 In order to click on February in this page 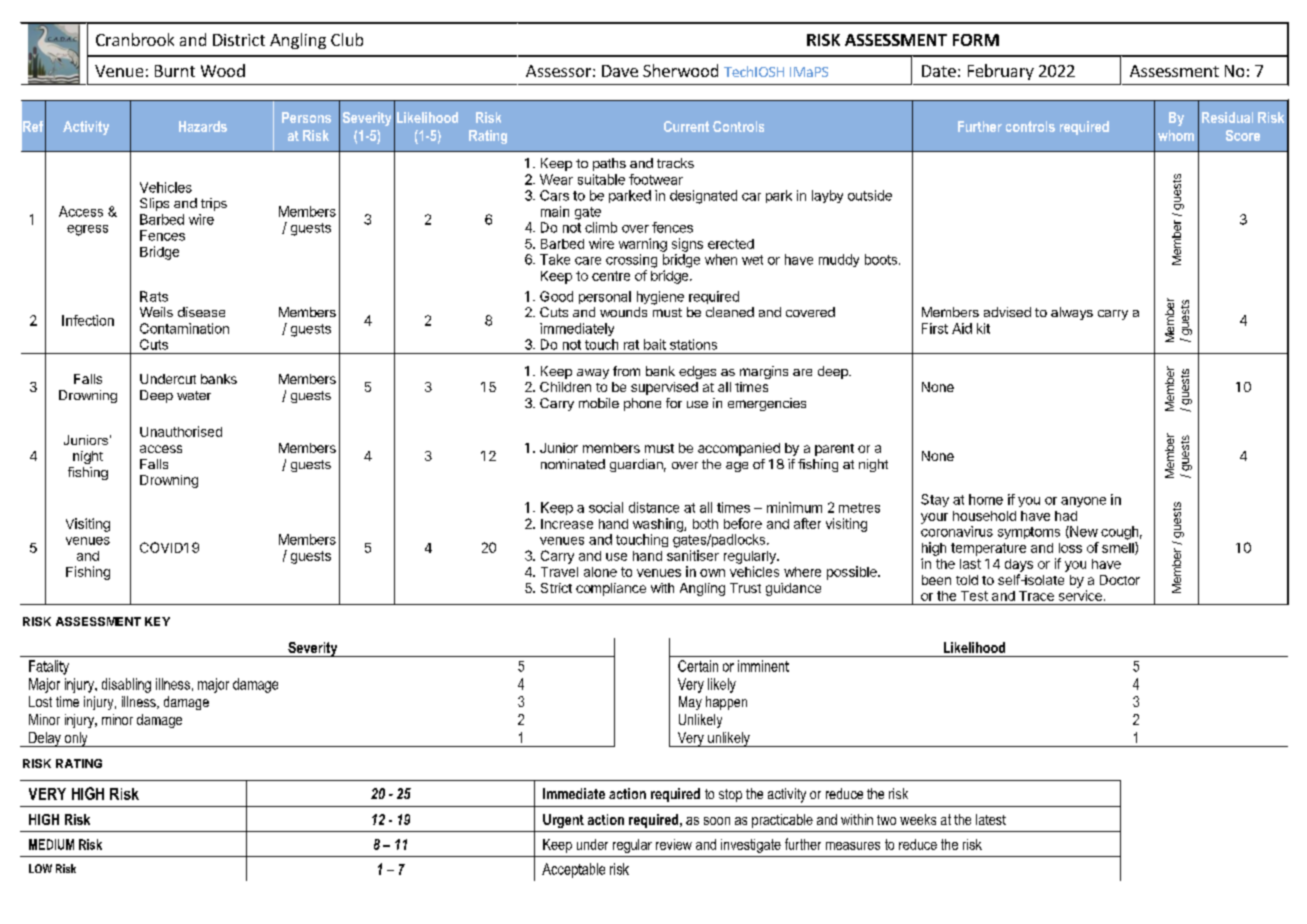, I will do `click(1001, 72)`.
